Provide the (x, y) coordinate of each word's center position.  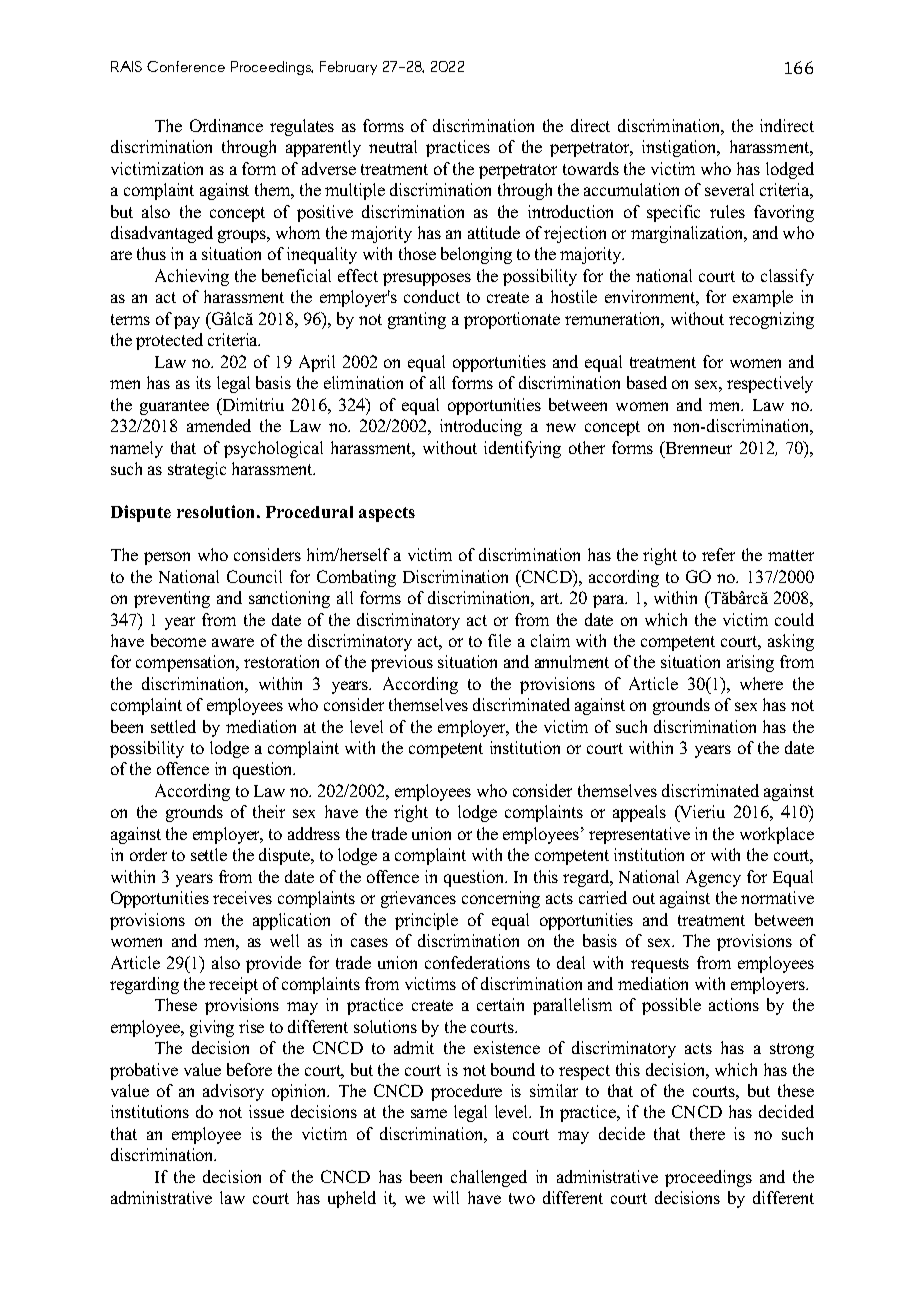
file (499, 640)
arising (750, 663)
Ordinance (226, 125)
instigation (681, 148)
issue (266, 1111)
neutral (393, 146)
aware (233, 642)
